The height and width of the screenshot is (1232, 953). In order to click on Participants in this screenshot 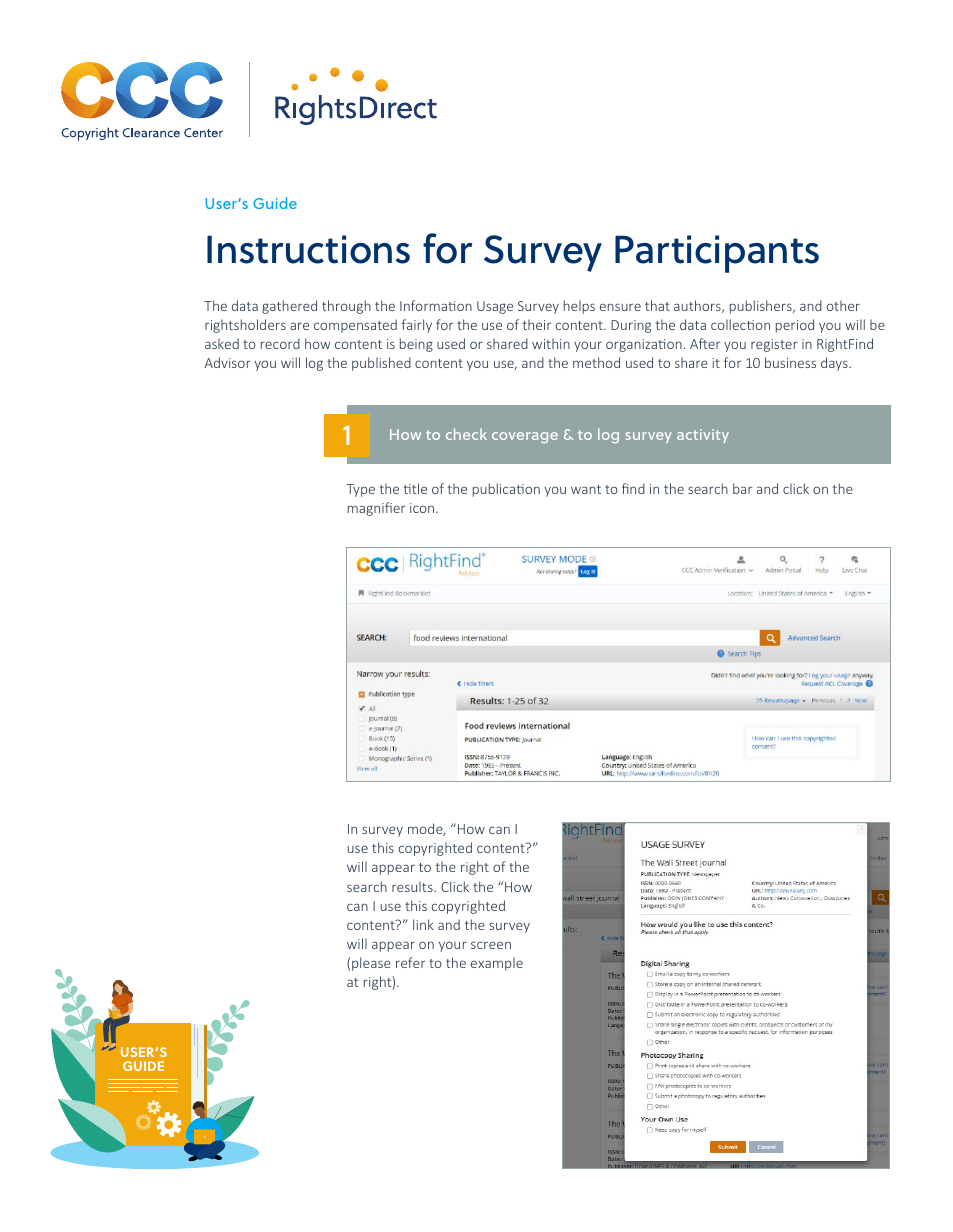, I will do `click(717, 254)`.
